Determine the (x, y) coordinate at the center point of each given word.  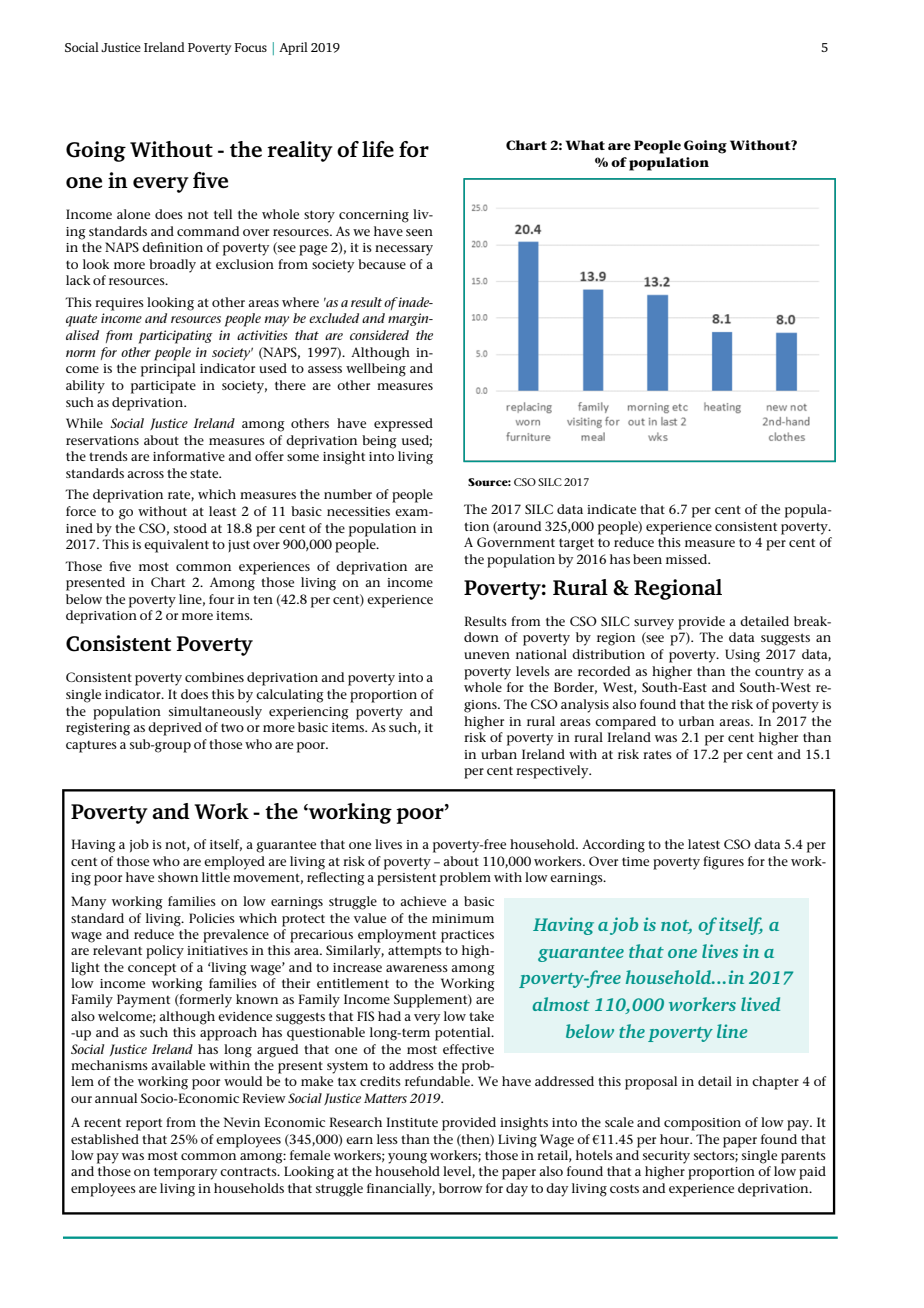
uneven (487, 655)
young (407, 1158)
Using (742, 656)
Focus (250, 47)
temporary (185, 1173)
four (221, 599)
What (585, 145)
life (378, 149)
